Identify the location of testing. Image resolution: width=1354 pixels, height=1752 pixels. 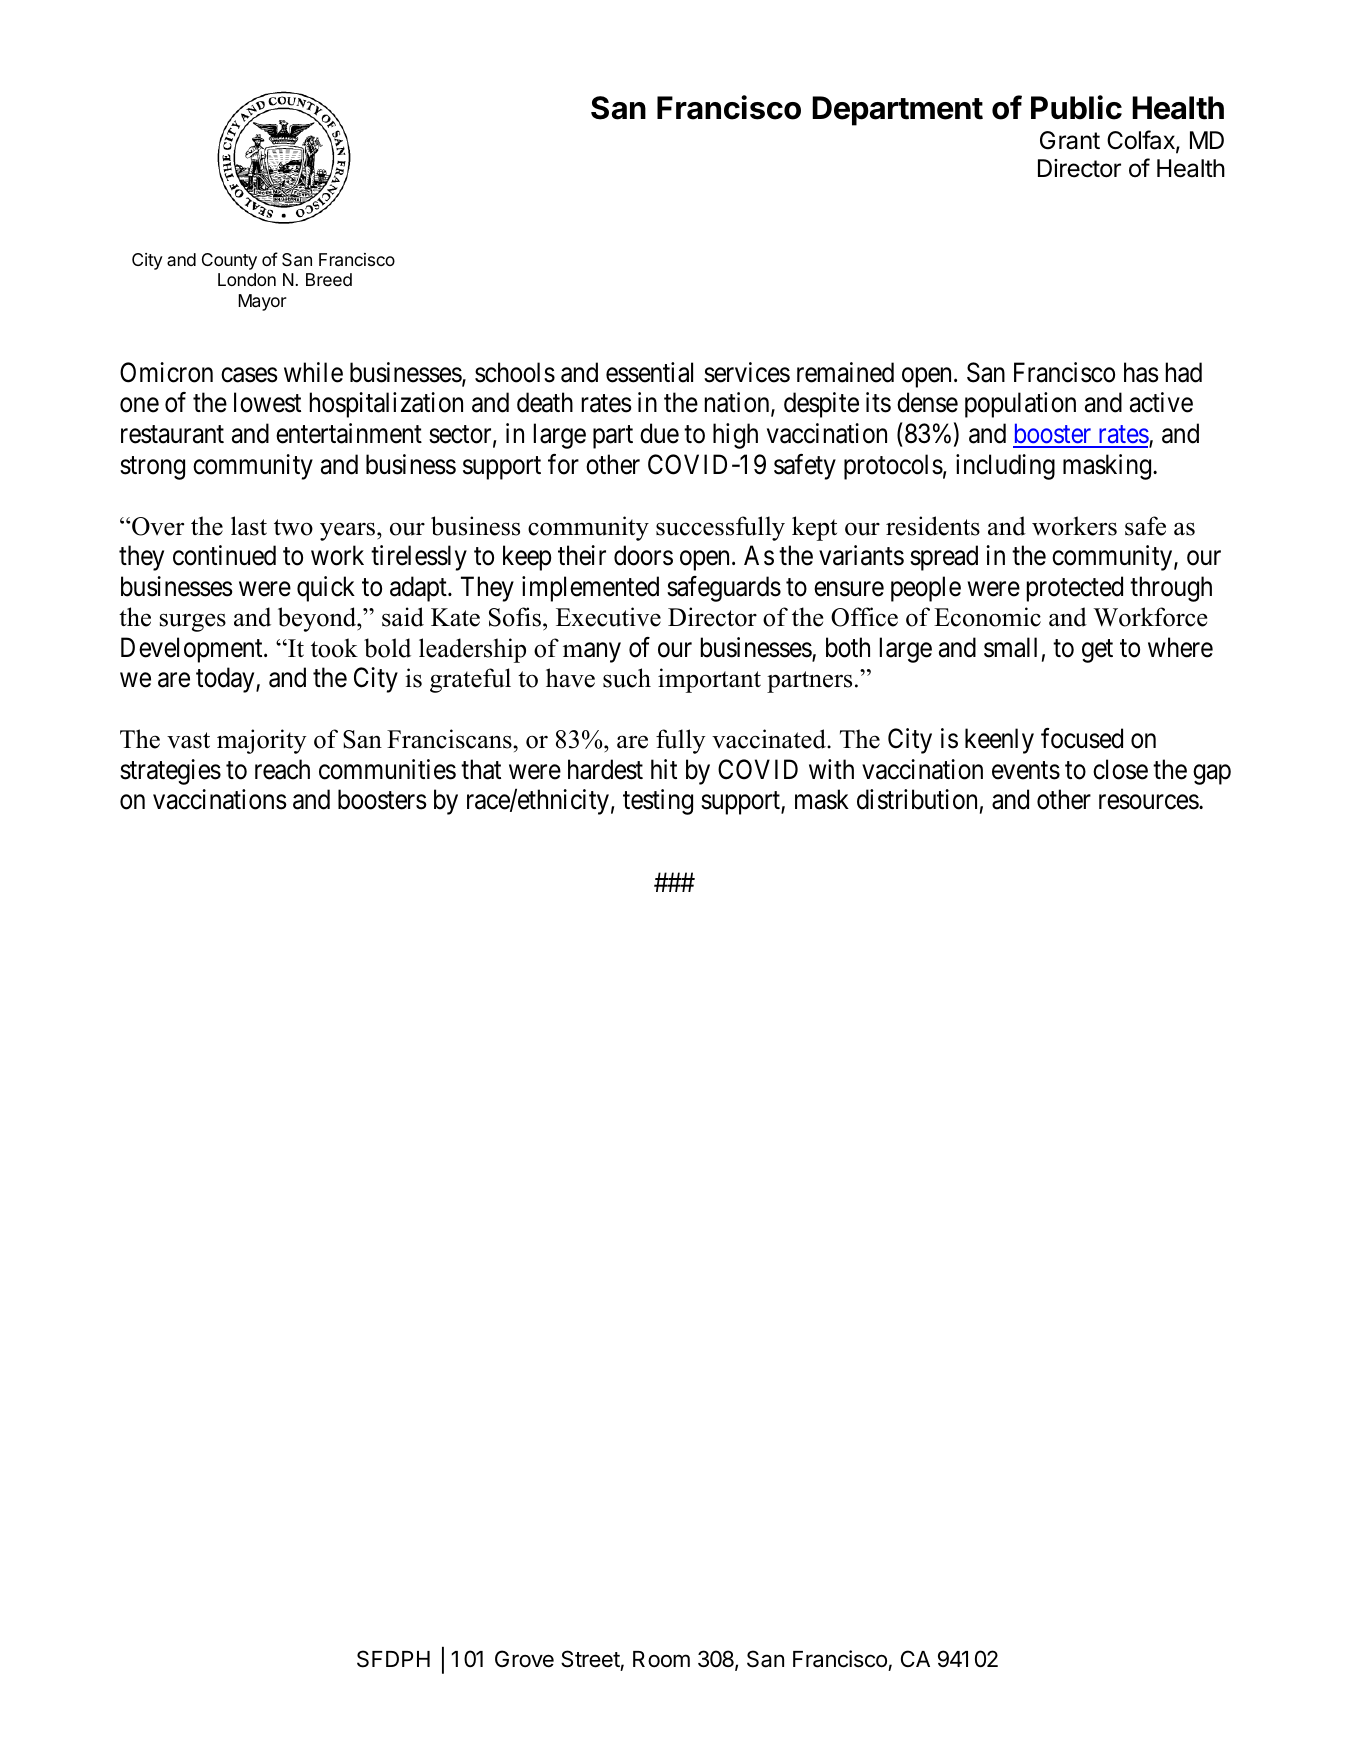
(658, 802).
